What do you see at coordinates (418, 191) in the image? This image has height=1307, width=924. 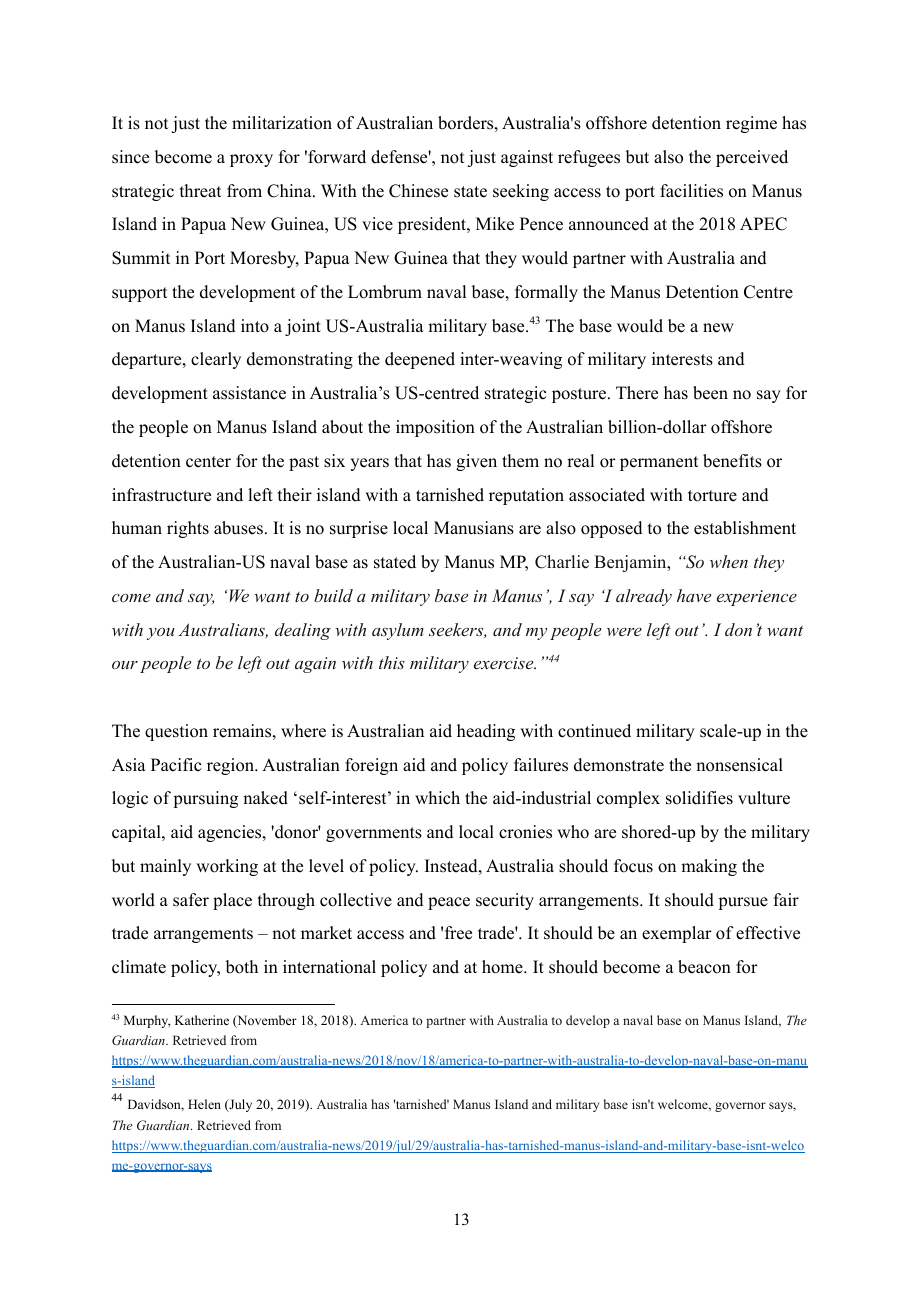 I see `Chinese` at bounding box center [418, 191].
